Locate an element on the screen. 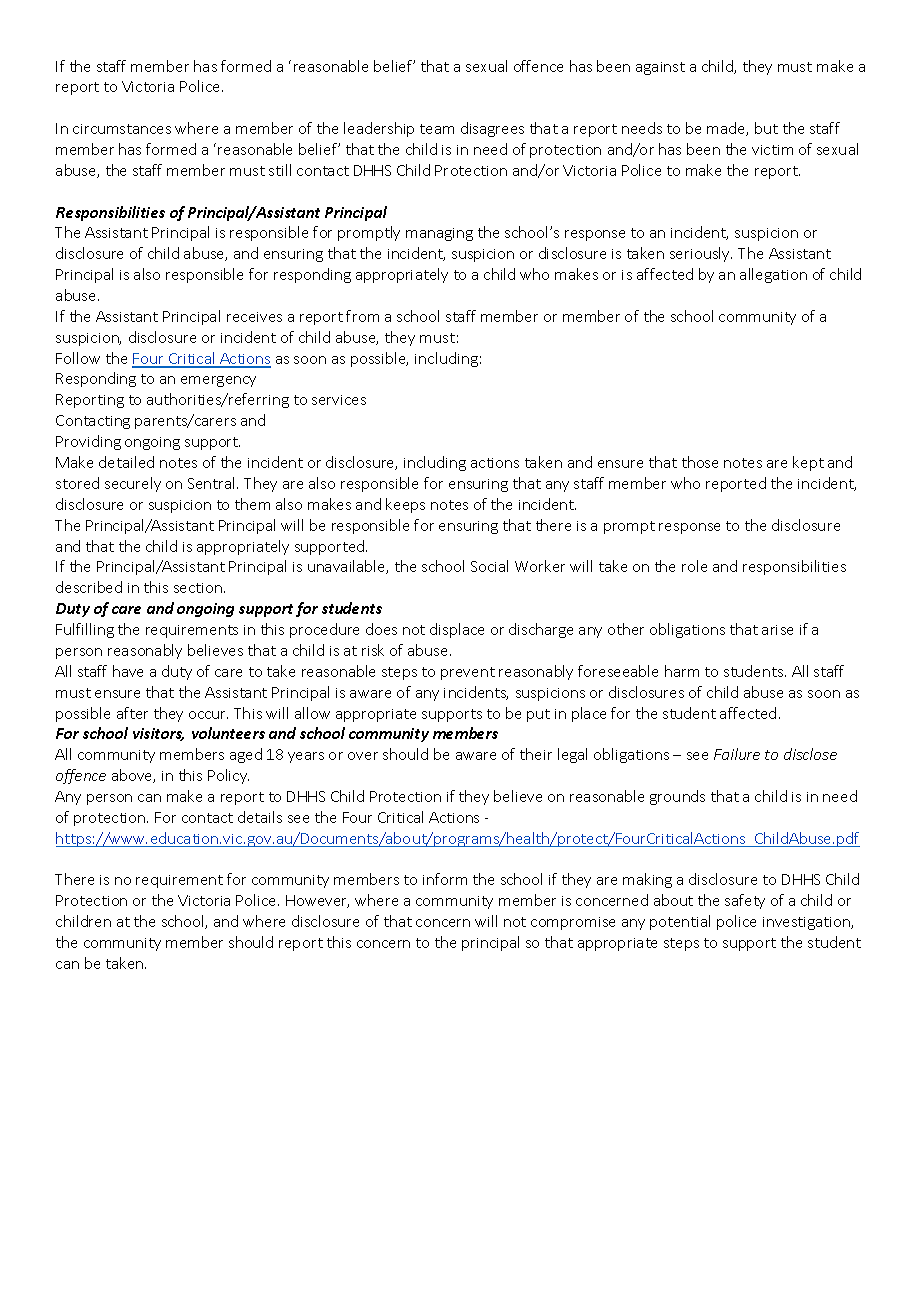 The width and height of the screenshot is (924, 1308). from is located at coordinates (362, 316).
